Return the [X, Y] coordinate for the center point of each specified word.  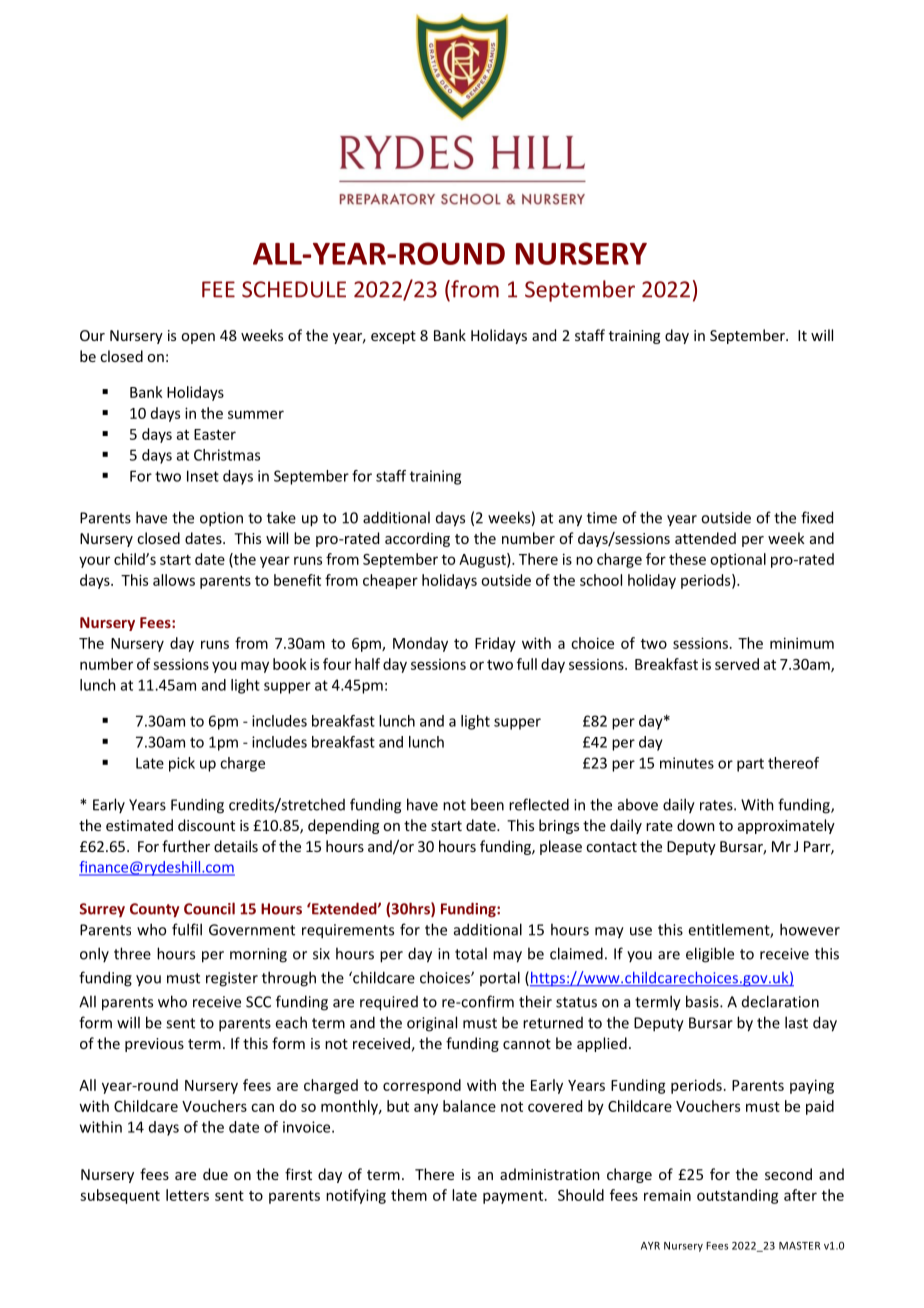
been [487, 804]
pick [182, 764]
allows [174, 580]
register [232, 979]
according [417, 539]
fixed [817, 517]
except [393, 337]
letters [187, 1195]
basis [703, 1001]
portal [500, 978]
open [198, 338]
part [750, 765]
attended [705, 538]
